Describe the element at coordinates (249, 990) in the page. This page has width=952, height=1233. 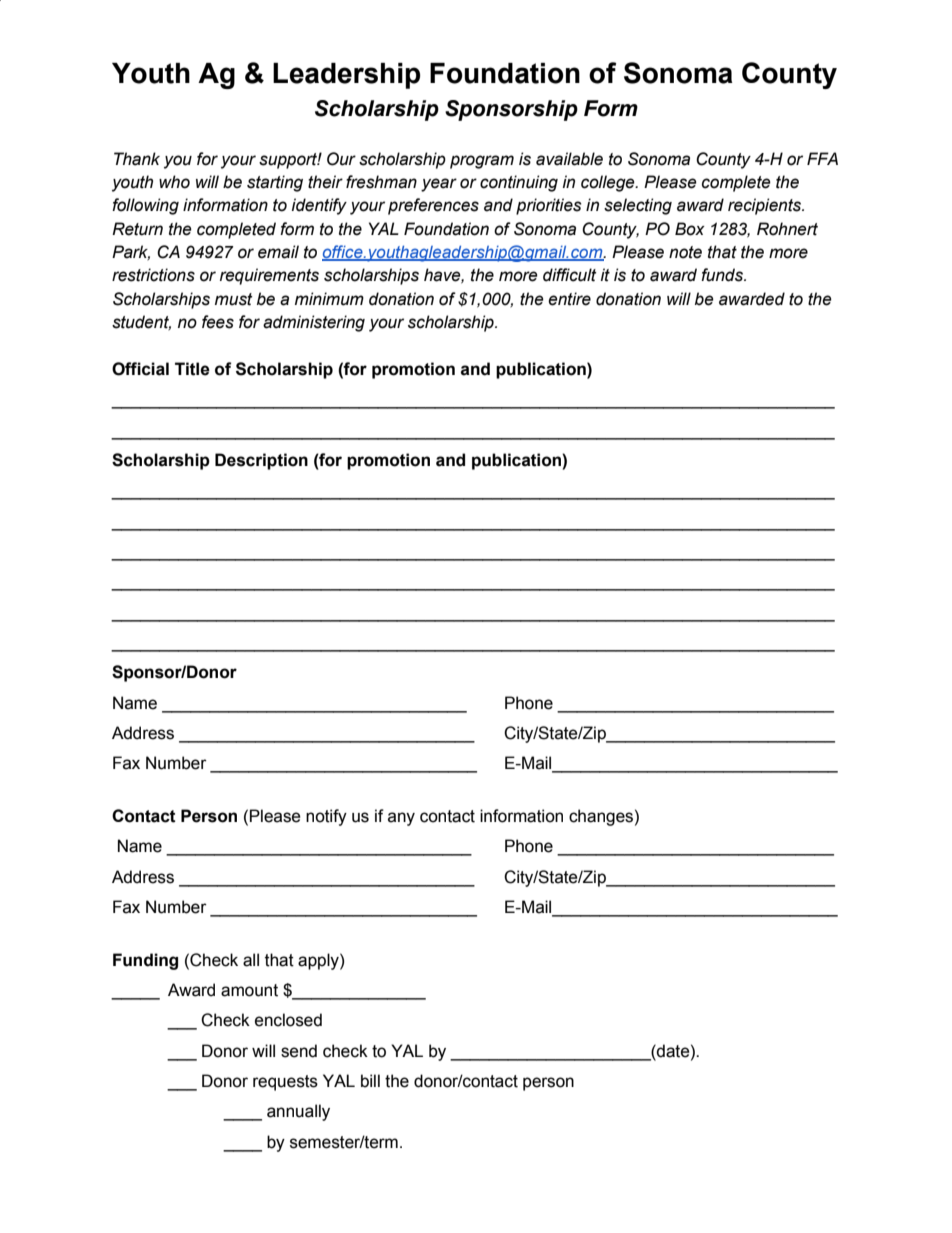
I see `amount` at that location.
